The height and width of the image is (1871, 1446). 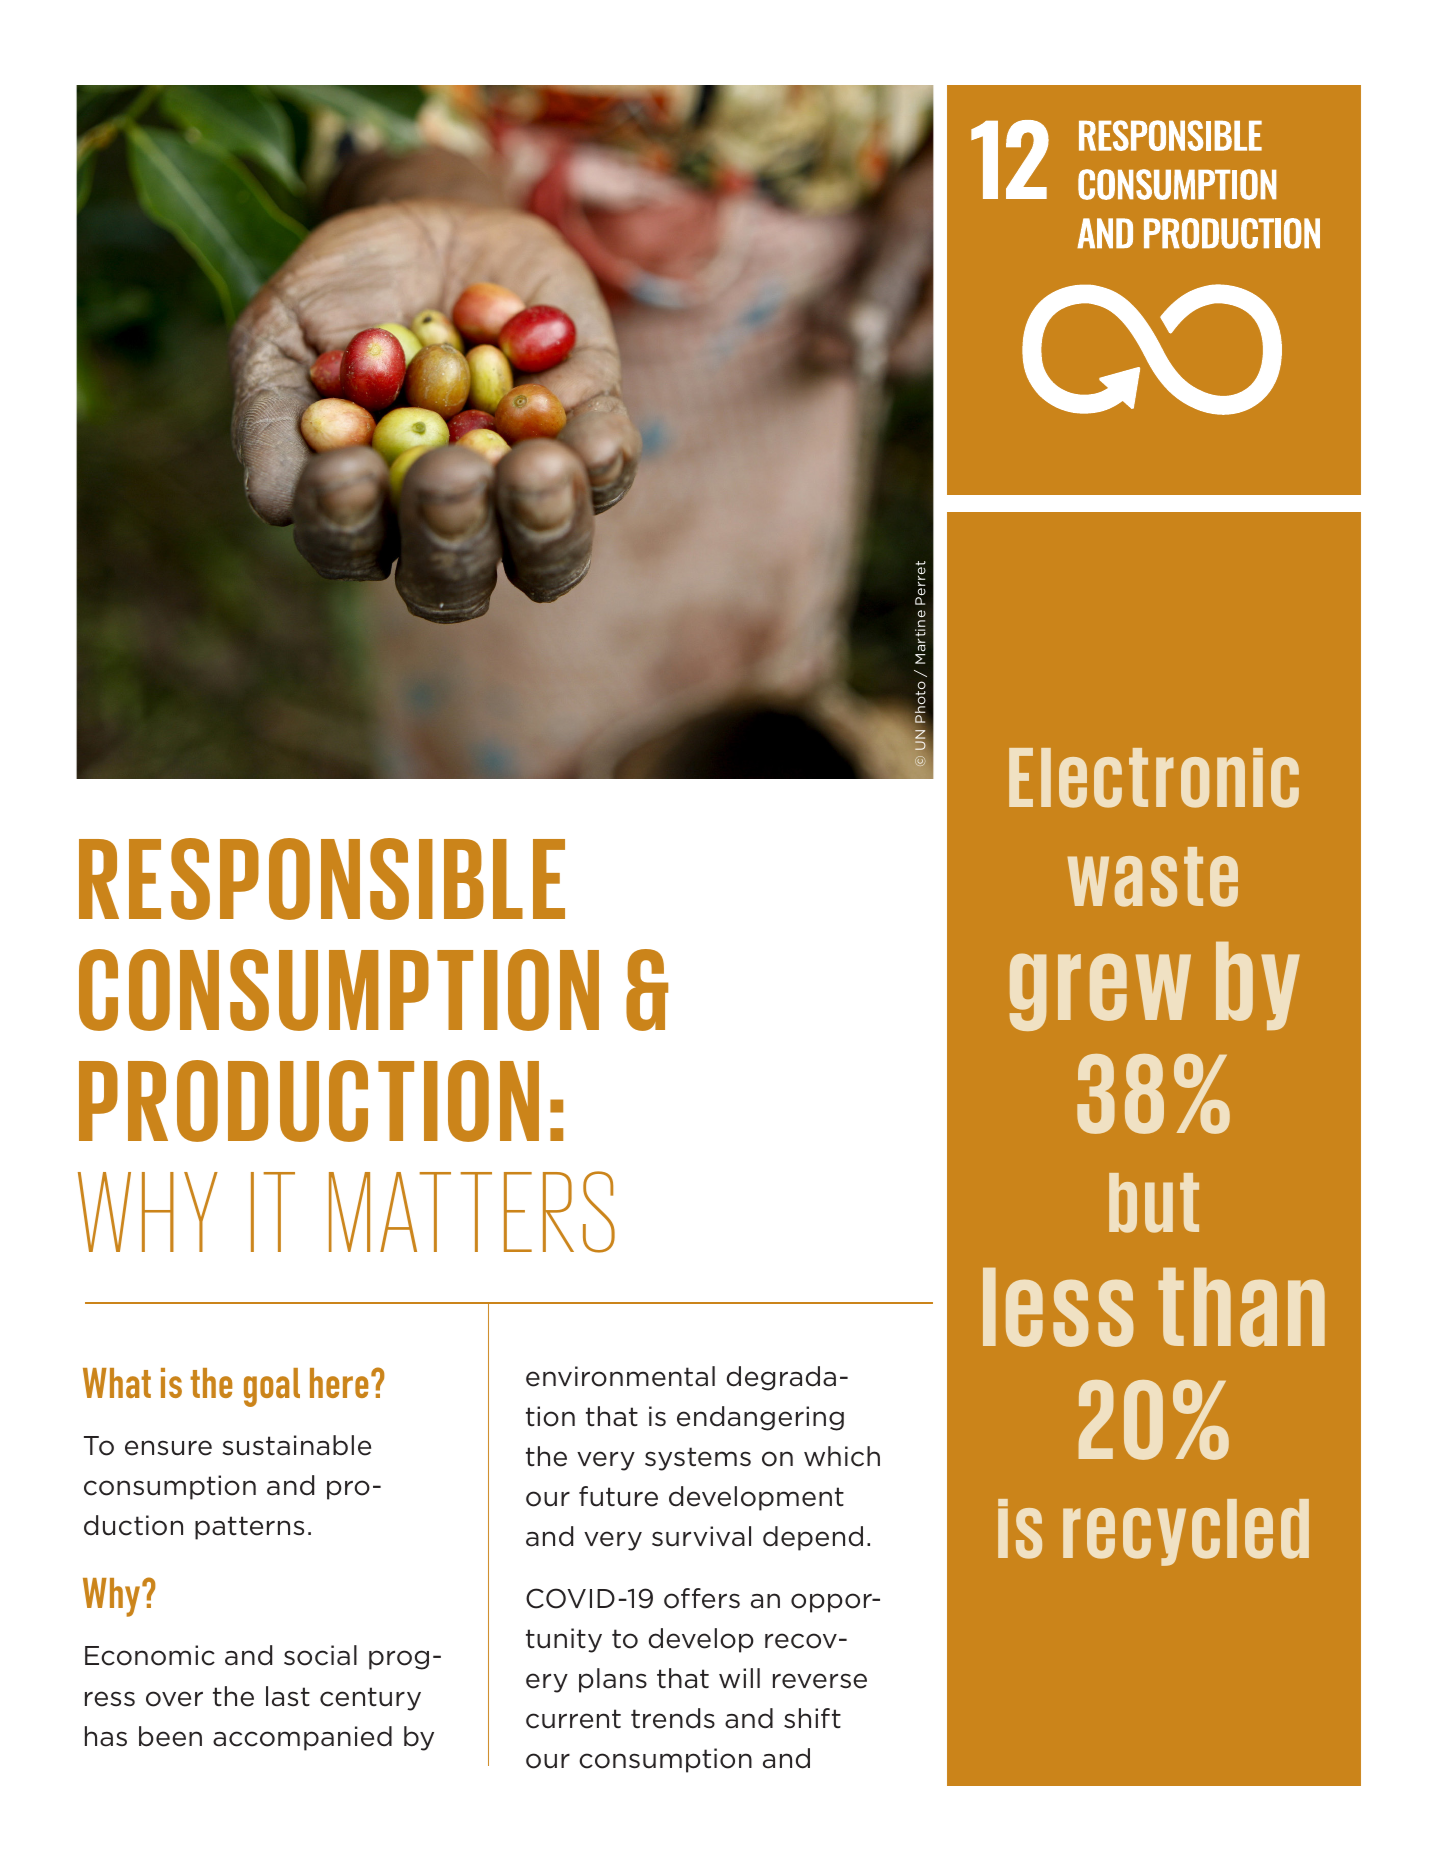 What do you see at coordinates (302, 1738) in the image?
I see `accompanied` at bounding box center [302, 1738].
